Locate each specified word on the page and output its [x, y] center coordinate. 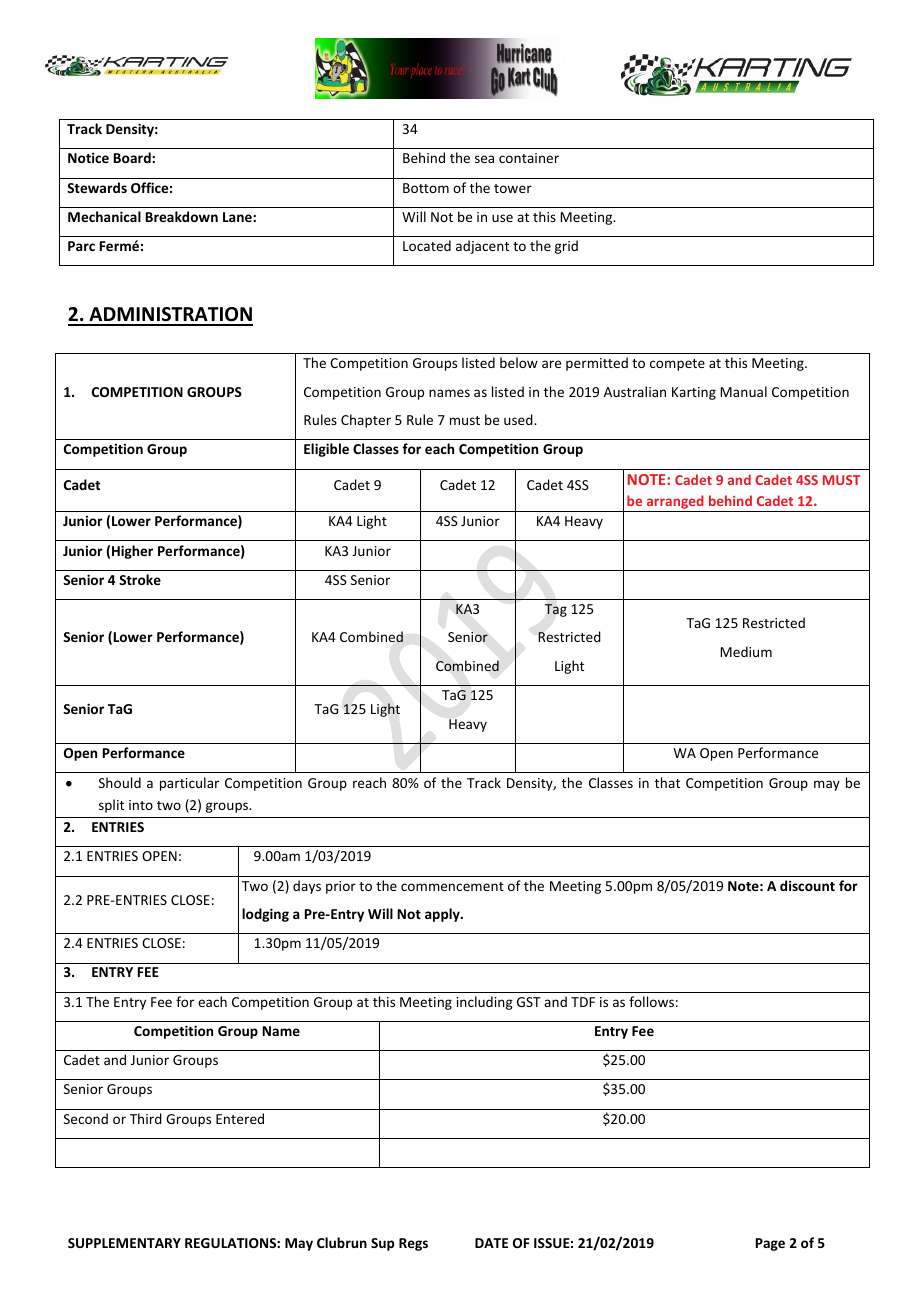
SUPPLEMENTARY [124, 1243]
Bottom [426, 188]
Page [770, 1244]
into [141, 805]
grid [566, 247]
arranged [675, 503]
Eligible [326, 450]
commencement [452, 886]
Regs [413, 1244]
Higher [132, 552]
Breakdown [182, 216]
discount [807, 885]
